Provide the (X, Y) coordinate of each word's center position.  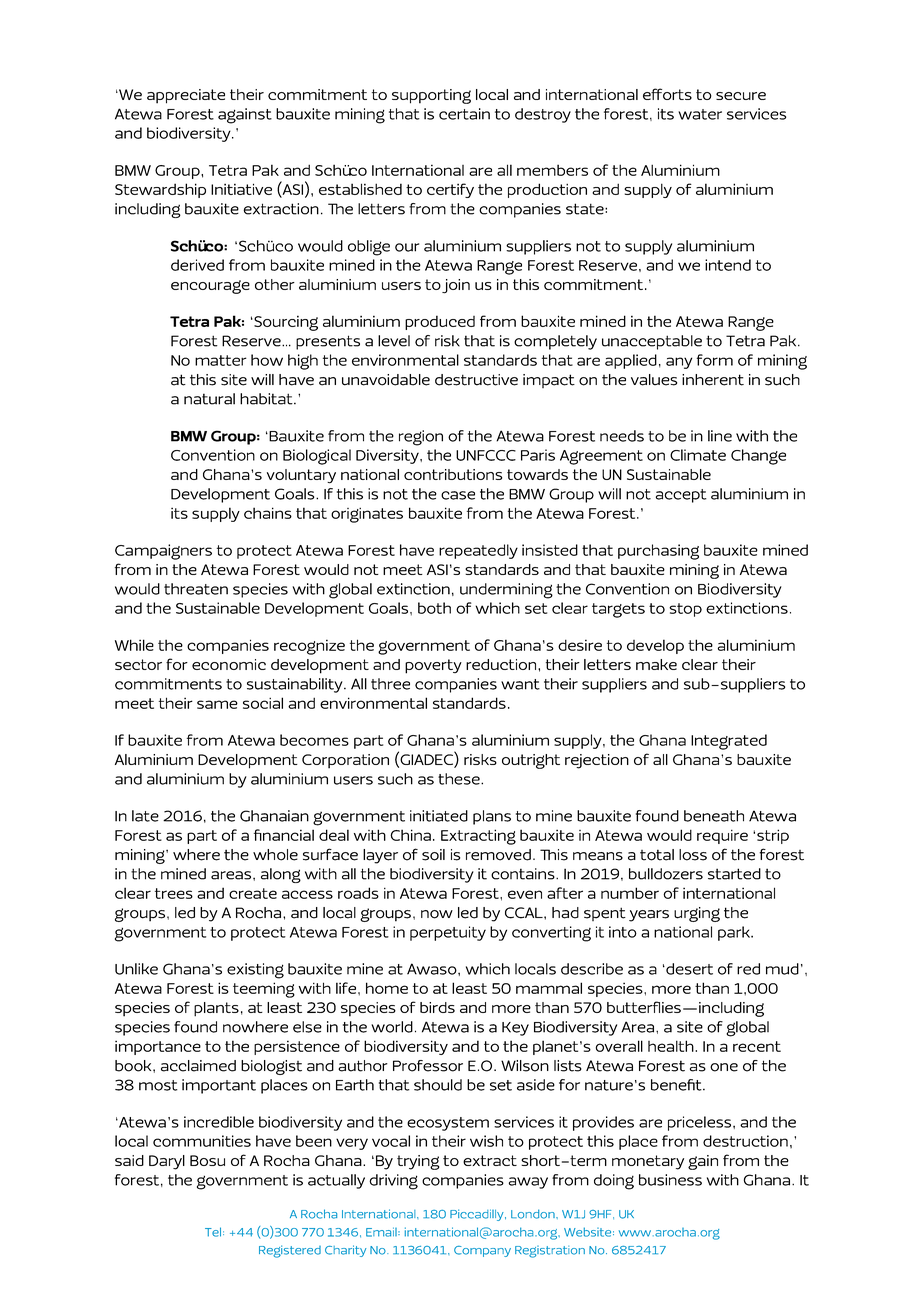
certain (464, 114)
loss (693, 855)
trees (174, 893)
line (720, 436)
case (458, 495)
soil (433, 855)
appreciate (186, 96)
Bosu (207, 1160)
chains (268, 513)
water (700, 114)
